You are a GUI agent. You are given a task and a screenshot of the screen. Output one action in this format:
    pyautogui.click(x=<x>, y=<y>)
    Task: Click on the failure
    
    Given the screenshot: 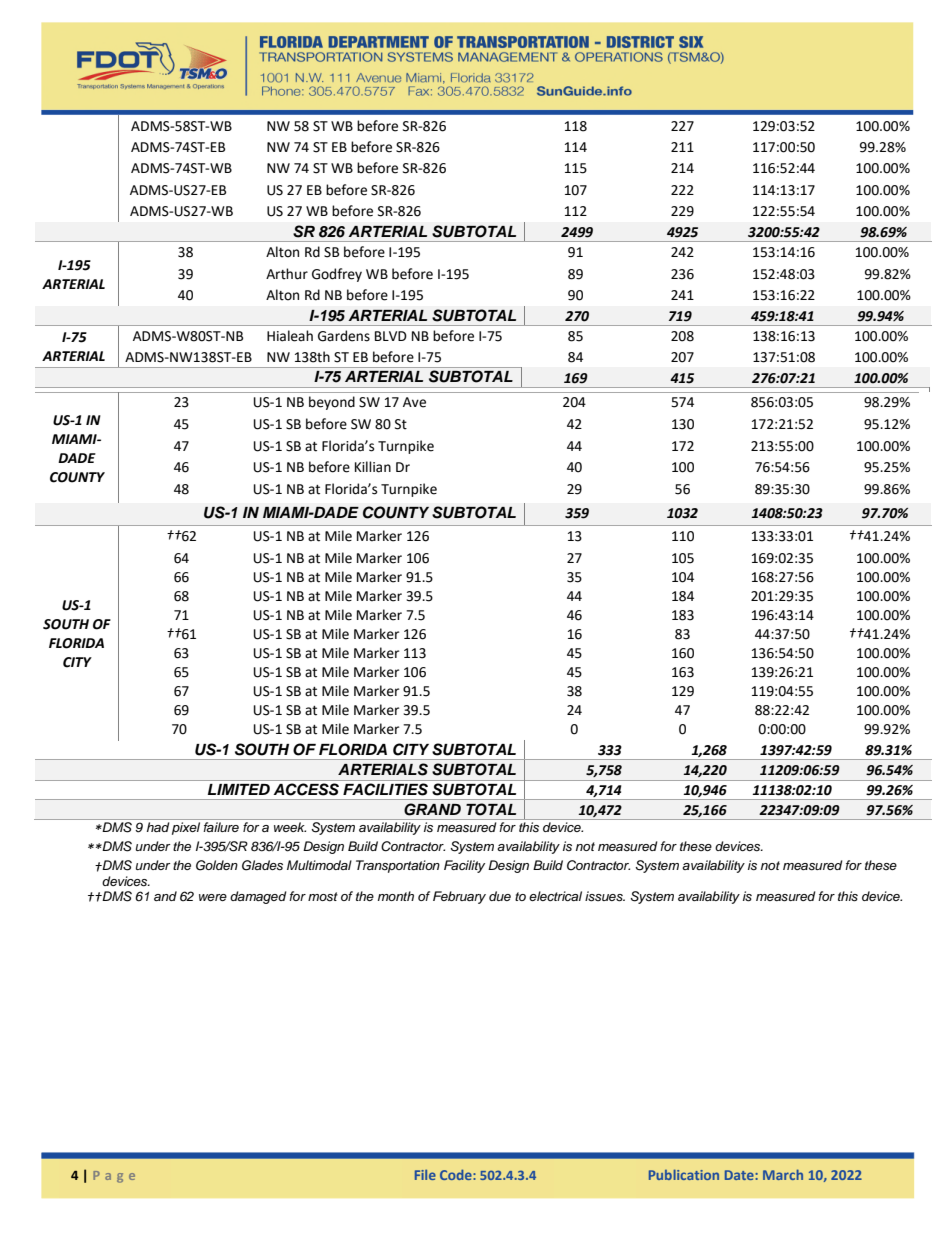 What is the action you would take?
    pyautogui.click(x=221, y=827)
